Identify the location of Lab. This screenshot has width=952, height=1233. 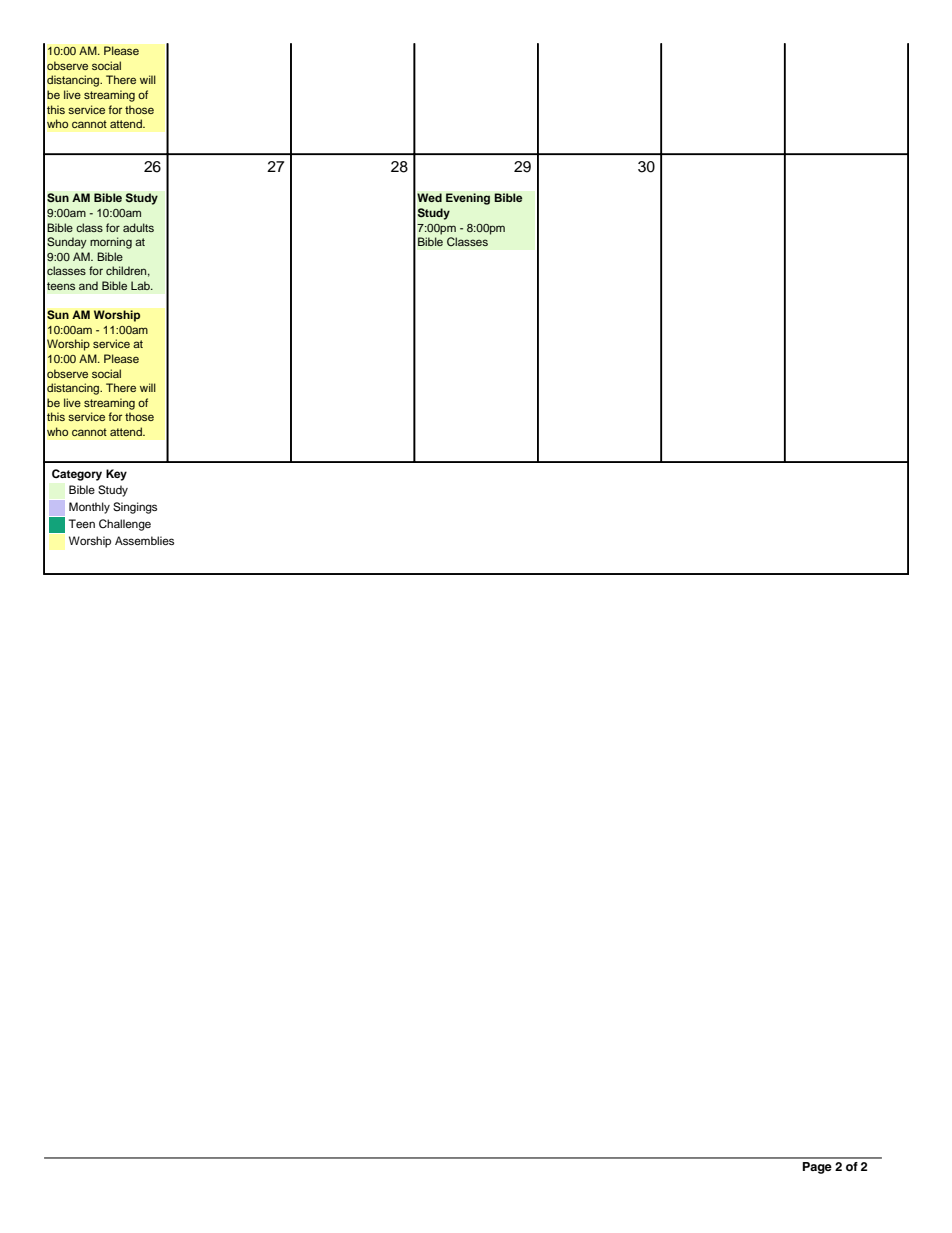
(141, 285).
